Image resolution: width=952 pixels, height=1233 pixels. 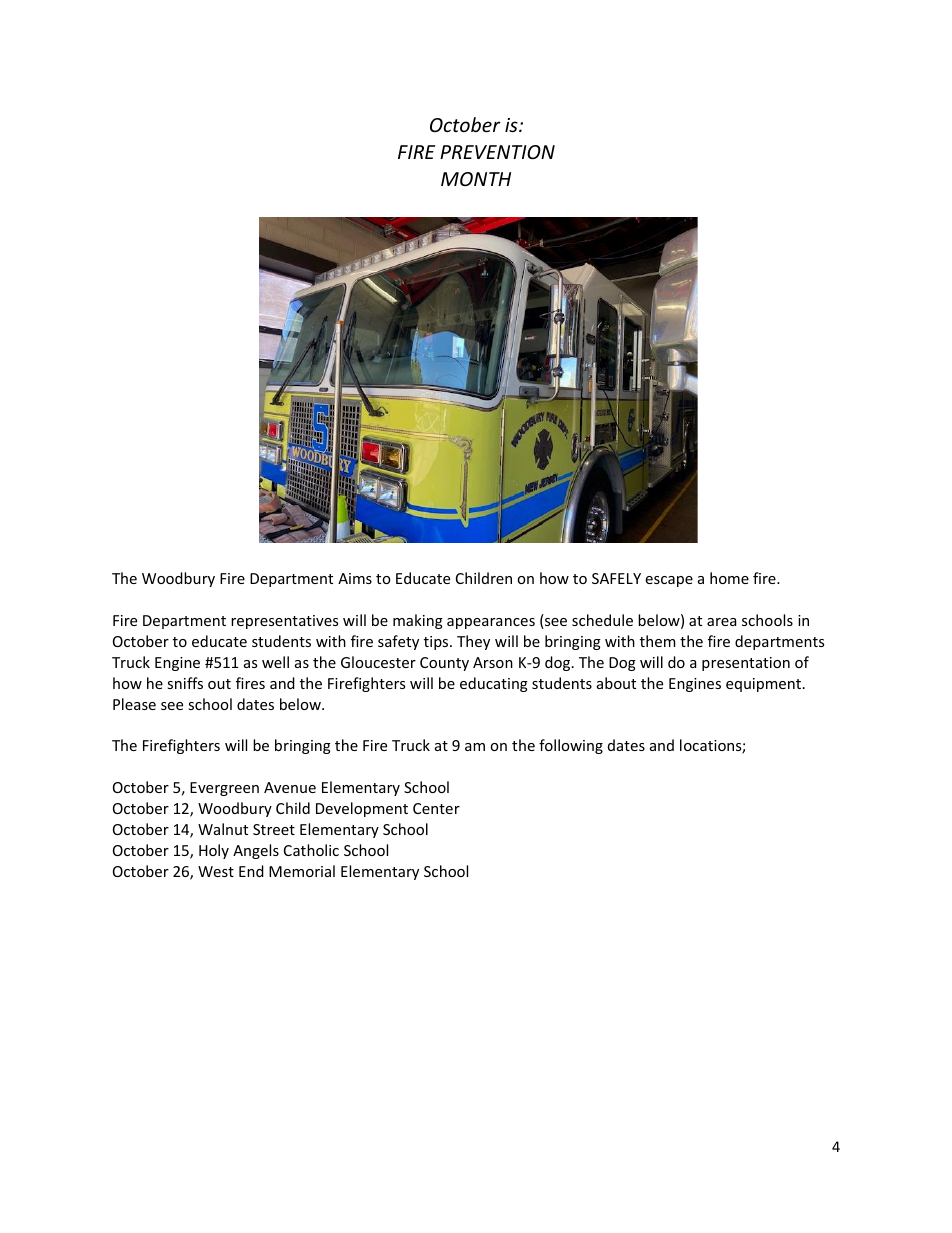 What do you see at coordinates (729, 578) in the image?
I see `home` at bounding box center [729, 578].
